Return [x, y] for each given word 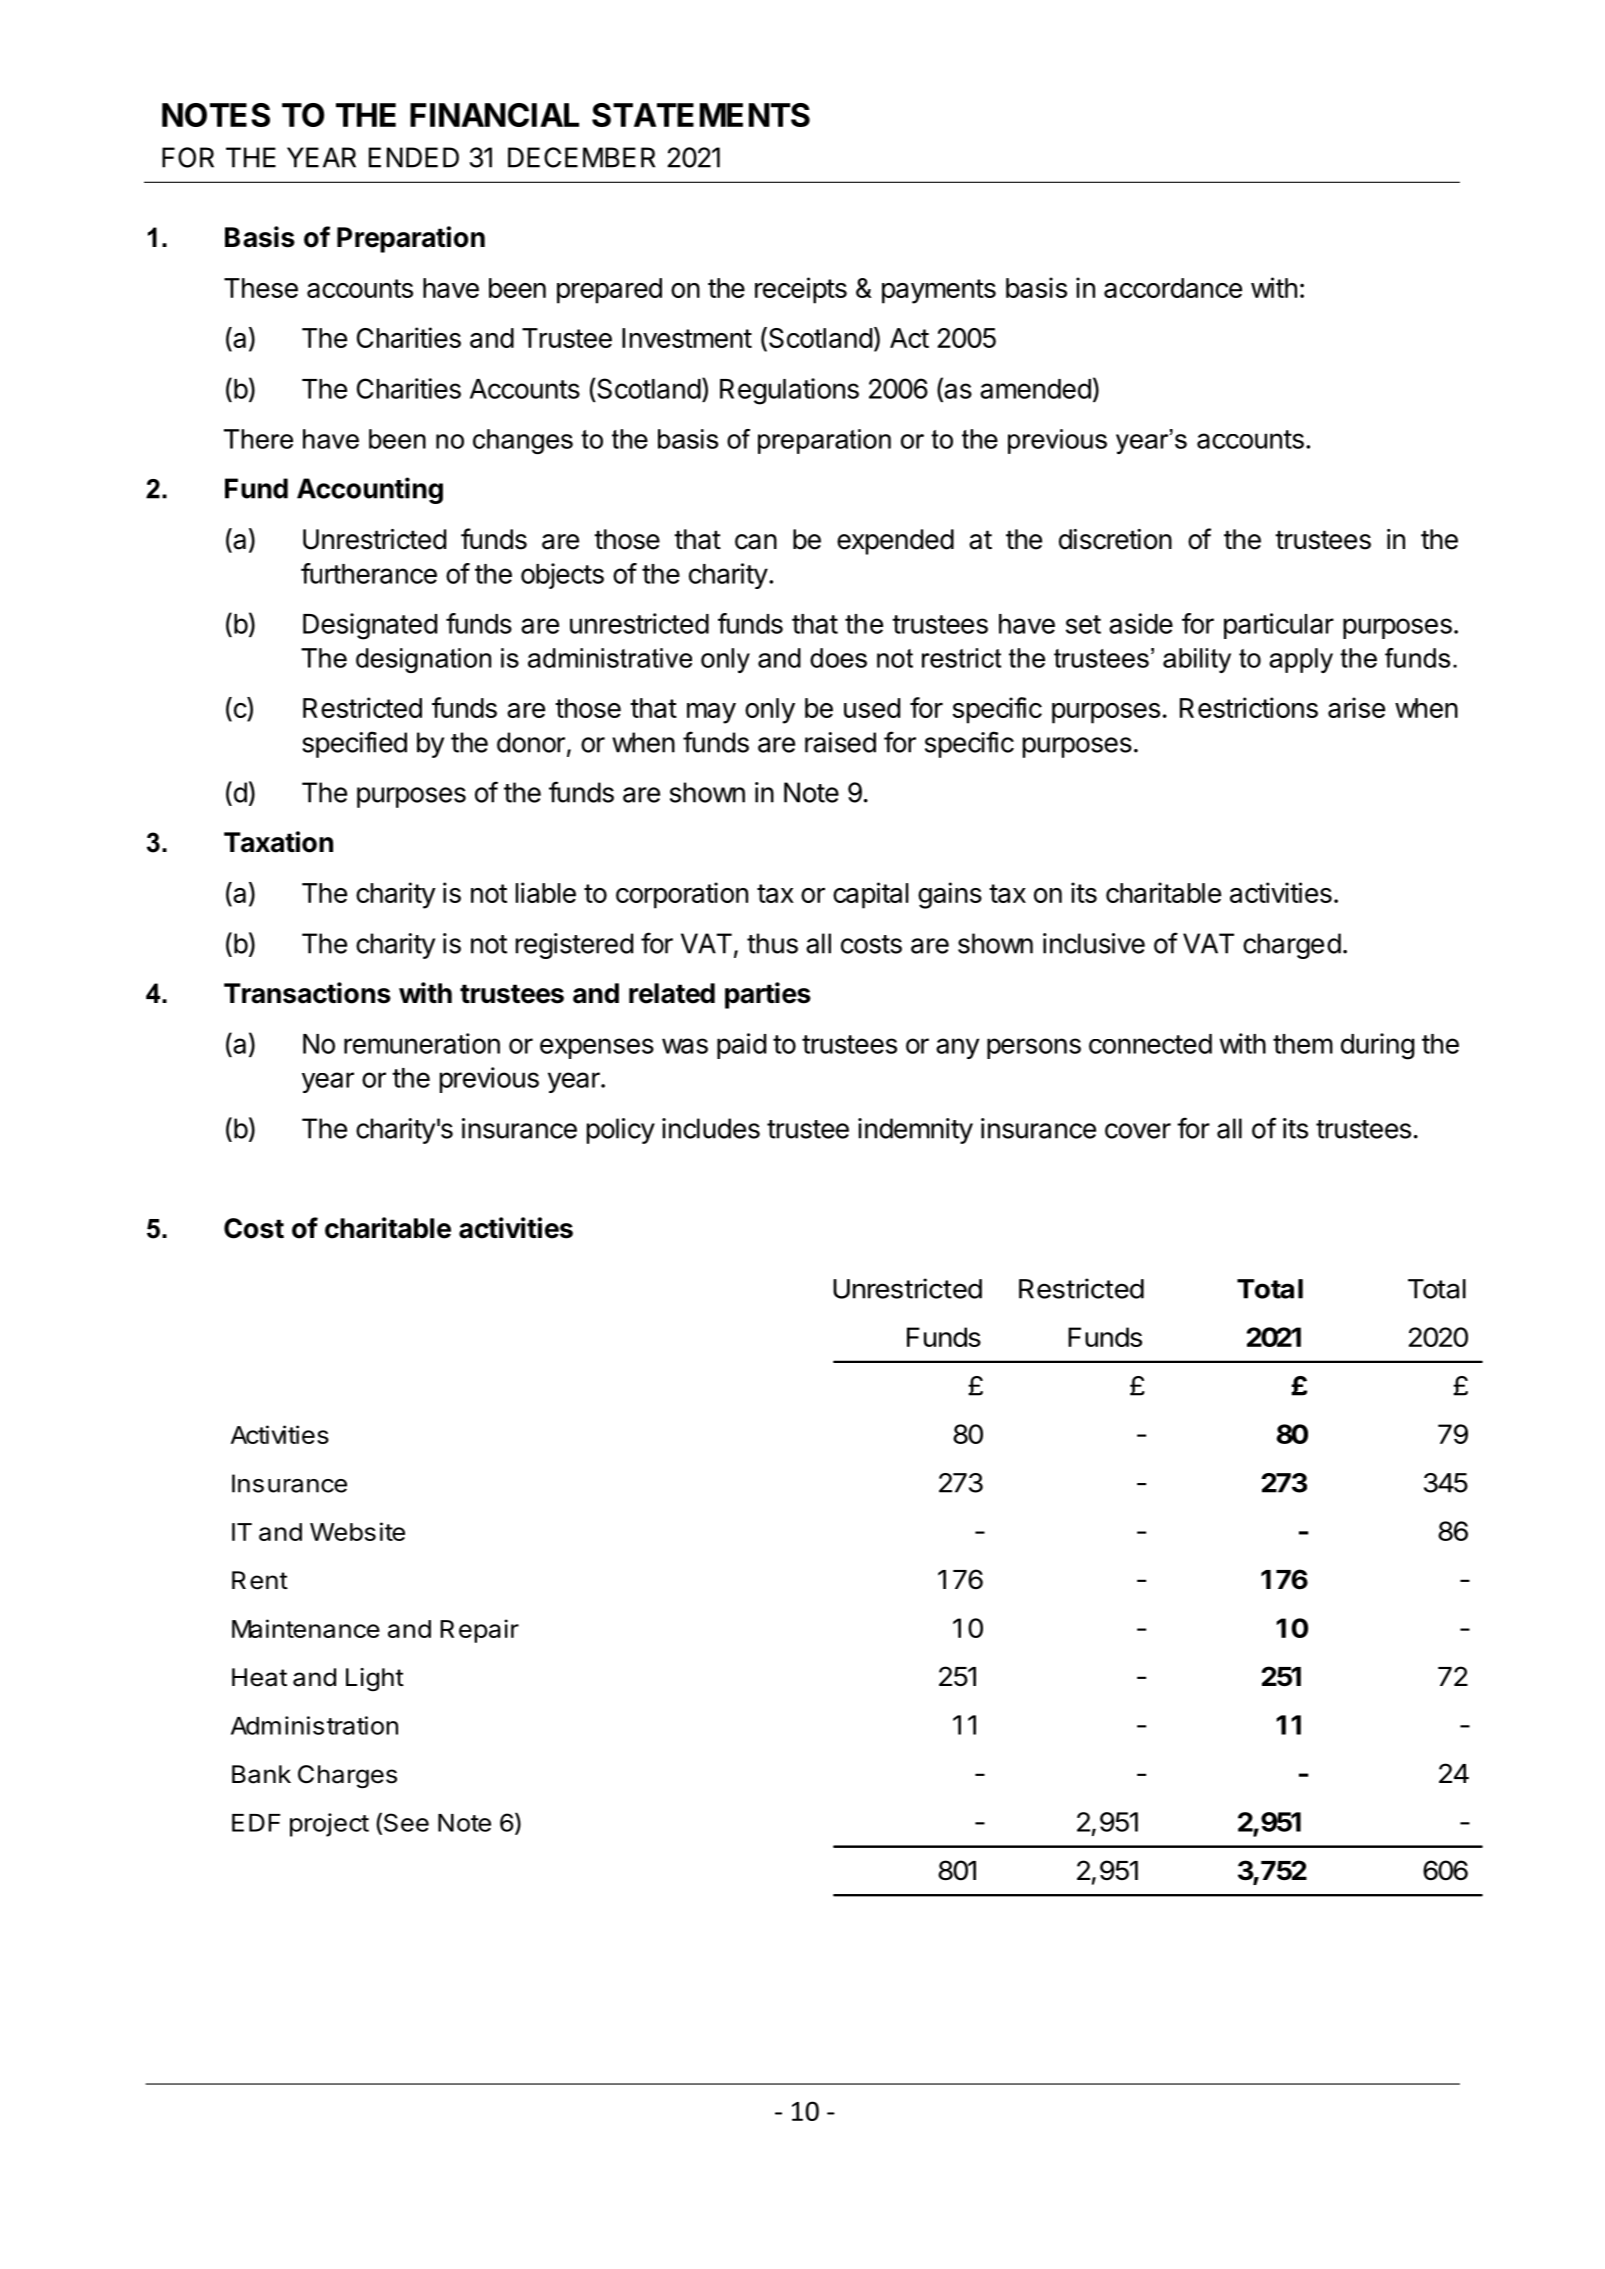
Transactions [307, 993]
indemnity [915, 1131]
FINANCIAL [494, 115]
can [756, 542]
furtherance [369, 573]
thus [772, 943]
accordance [1173, 288]
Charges [347, 1777]
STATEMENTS [701, 115]
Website [357, 1531]
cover [1138, 1131]
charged [1292, 946]
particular [1279, 626]
